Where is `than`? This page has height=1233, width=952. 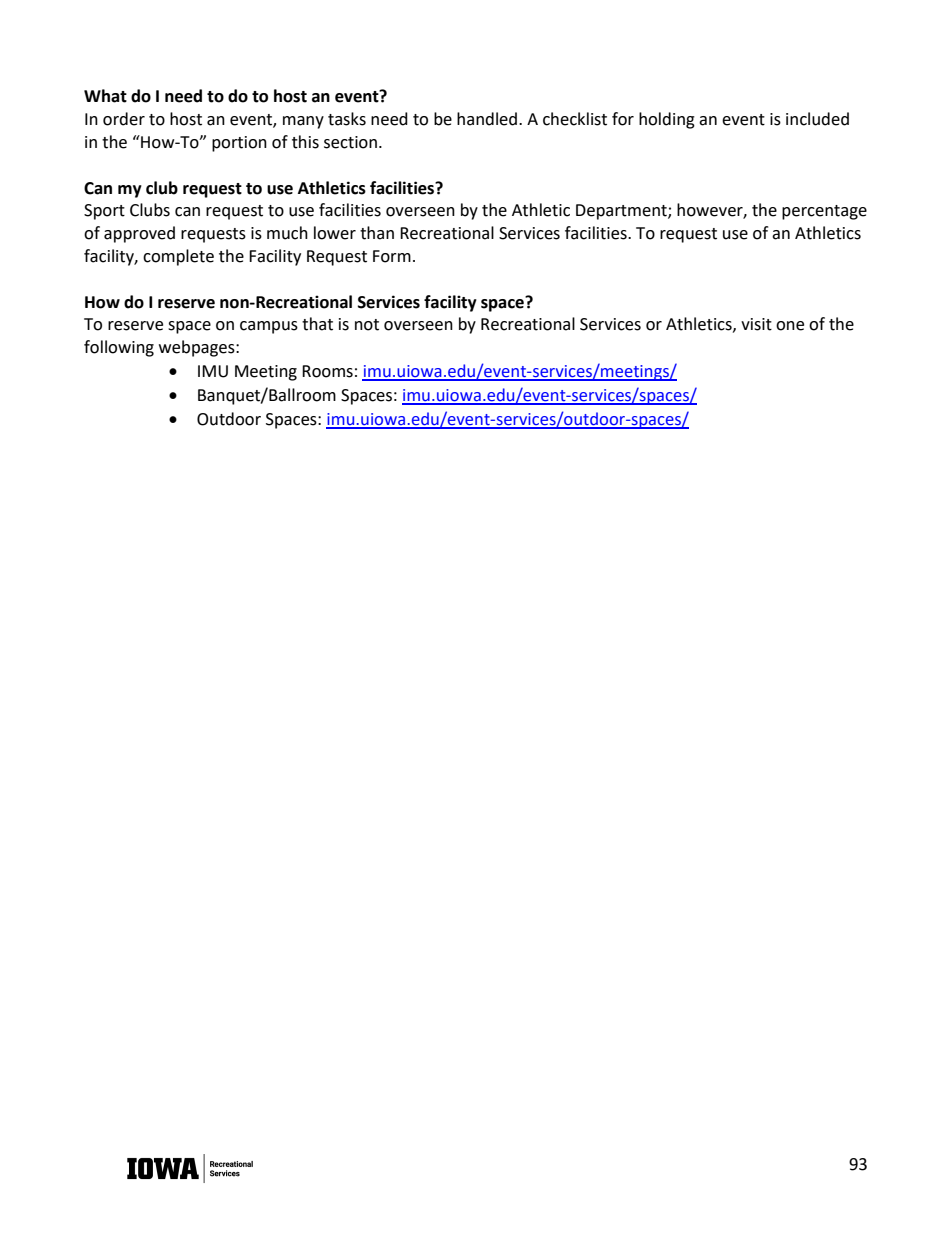 than is located at coordinates (377, 233).
